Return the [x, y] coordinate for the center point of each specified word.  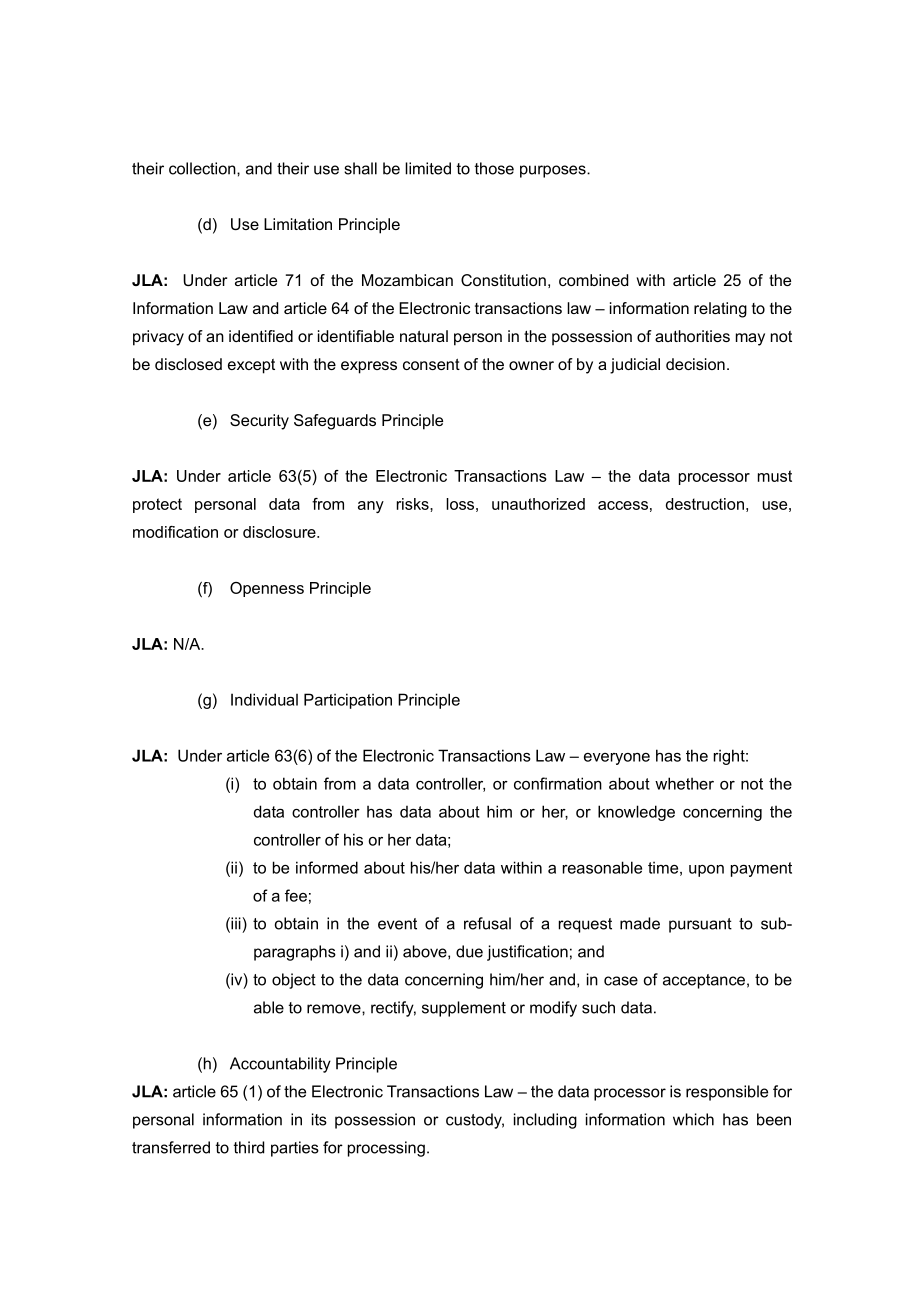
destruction [705, 504]
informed [327, 867]
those [494, 168]
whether [684, 783]
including [545, 1121]
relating [720, 310]
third [249, 1147]
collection [203, 168]
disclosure [280, 532]
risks [414, 504]
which [693, 1119]
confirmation [558, 783]
